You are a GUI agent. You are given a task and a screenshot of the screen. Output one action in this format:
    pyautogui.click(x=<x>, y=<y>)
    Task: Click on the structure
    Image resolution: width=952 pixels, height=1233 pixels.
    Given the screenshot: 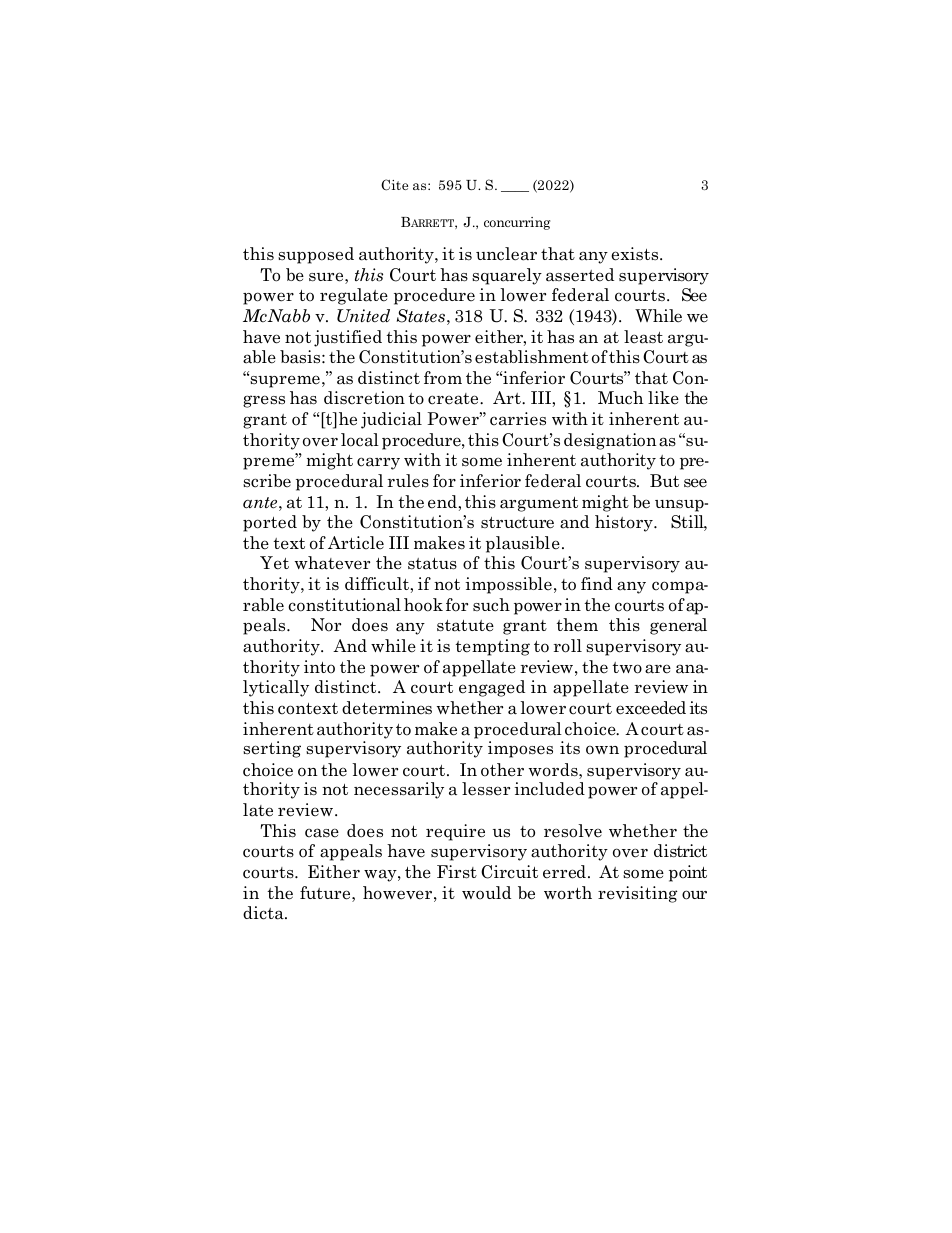 What is the action you would take?
    pyautogui.click(x=517, y=523)
